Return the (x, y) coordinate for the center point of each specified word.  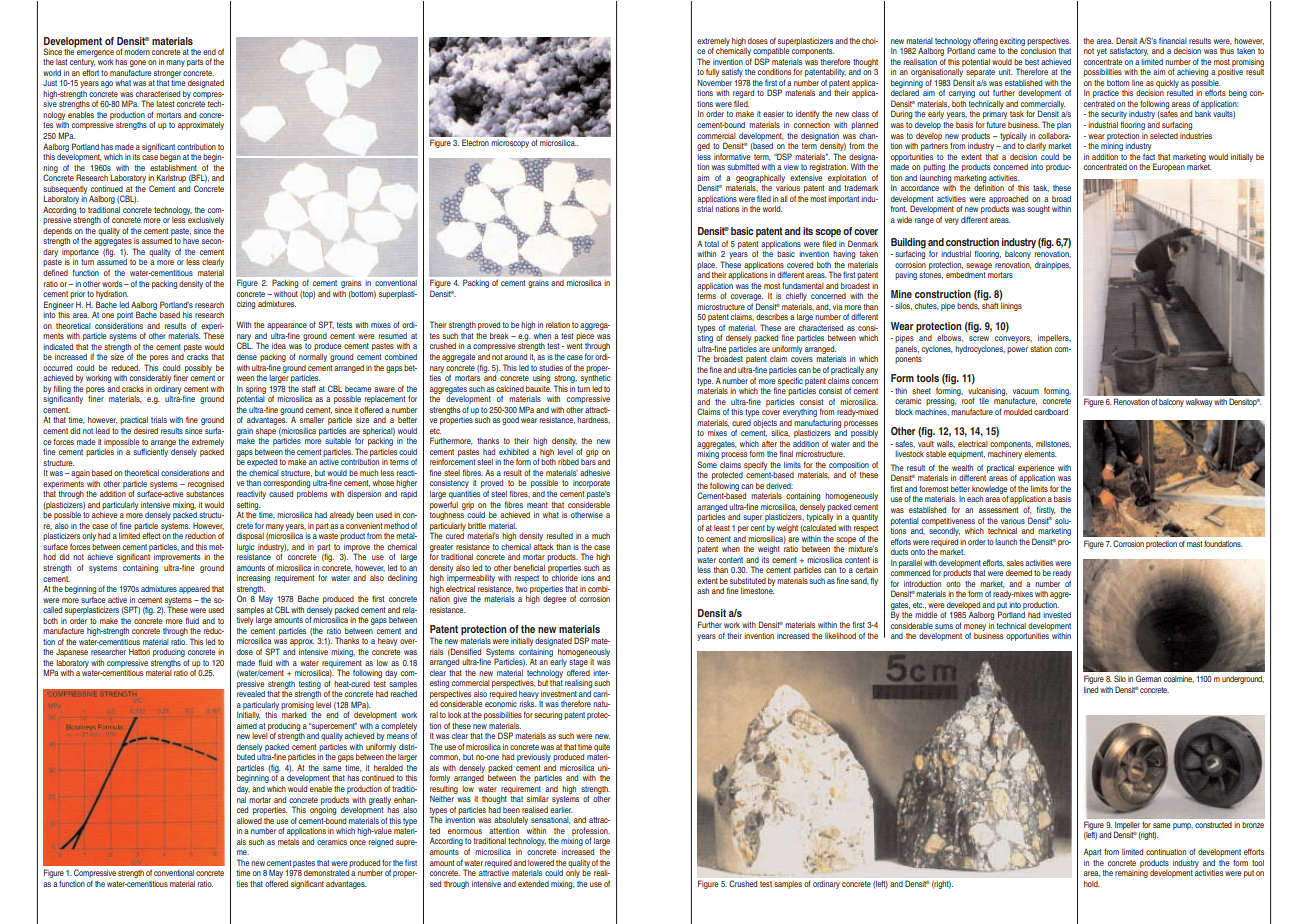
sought (1038, 210)
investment (559, 694)
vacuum (1026, 391)
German (1148, 678)
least (722, 528)
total (712, 244)
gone (138, 65)
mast (1194, 544)
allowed (249, 821)
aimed (247, 726)
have (191, 241)
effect (151, 535)
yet (1102, 52)
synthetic (595, 377)
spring (256, 390)
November (715, 82)
